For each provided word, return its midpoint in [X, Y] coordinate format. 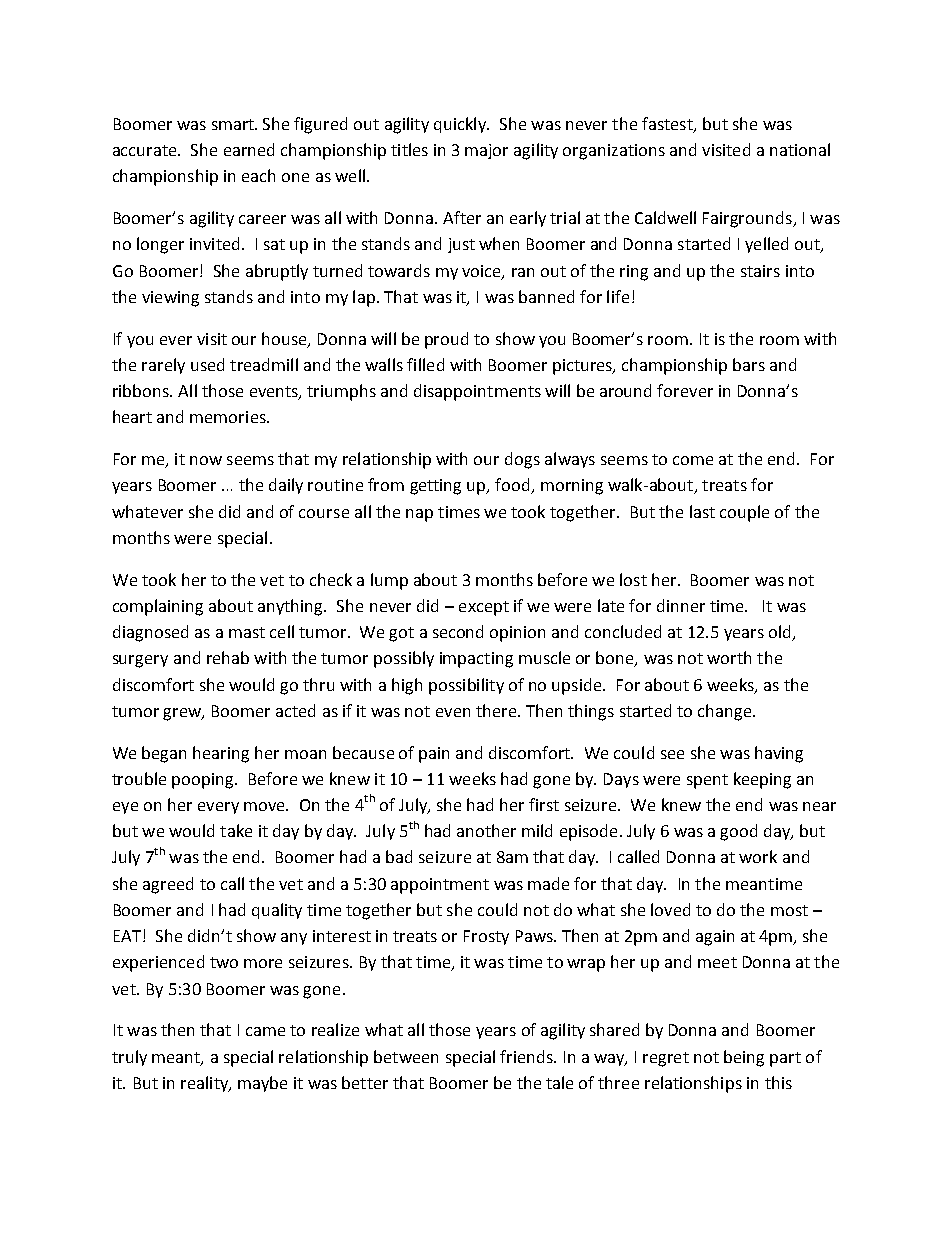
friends [527, 1056]
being [744, 1058]
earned [249, 149]
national [800, 149]
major [486, 151]
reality [205, 1084]
